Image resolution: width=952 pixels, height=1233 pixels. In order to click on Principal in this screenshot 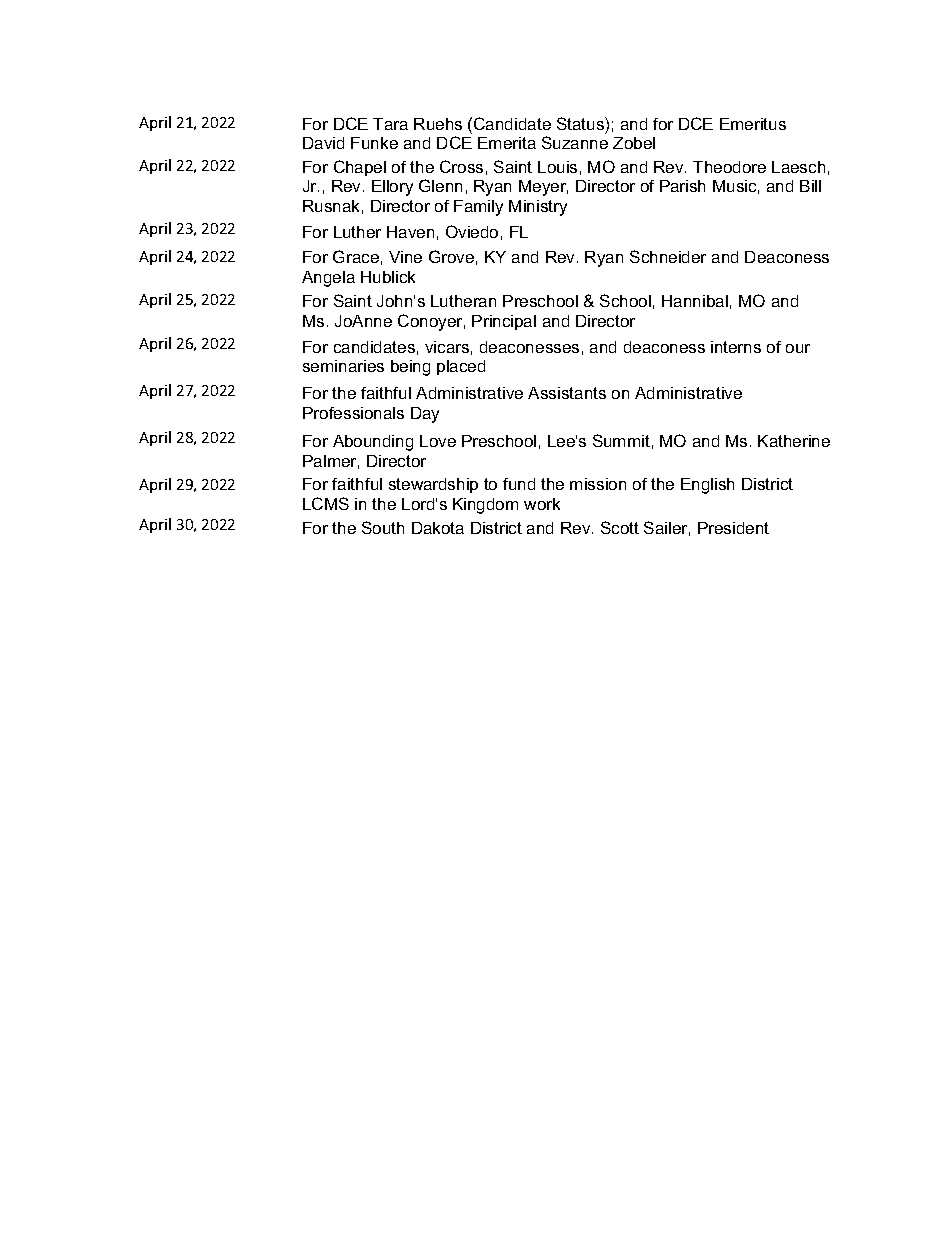, I will do `click(504, 322)`.
